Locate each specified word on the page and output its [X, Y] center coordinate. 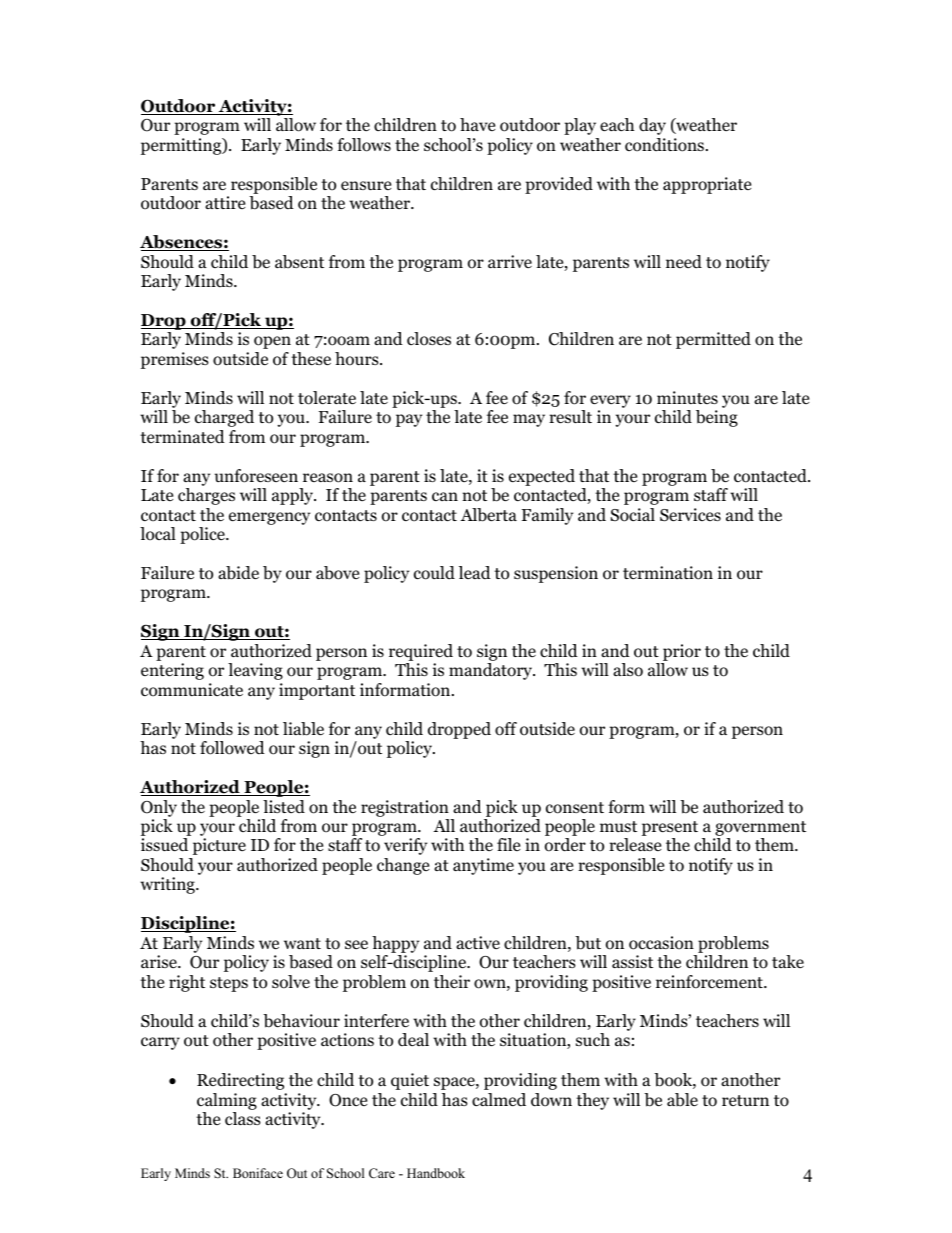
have [477, 124]
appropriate [707, 185]
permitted [713, 340]
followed [232, 748]
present [670, 830]
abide [238, 573]
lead [475, 572]
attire [225, 202]
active [478, 942]
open [272, 342]
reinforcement [710, 982]
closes [429, 339]
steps [229, 984]
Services [690, 515]
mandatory [492, 671]
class [243, 1118]
